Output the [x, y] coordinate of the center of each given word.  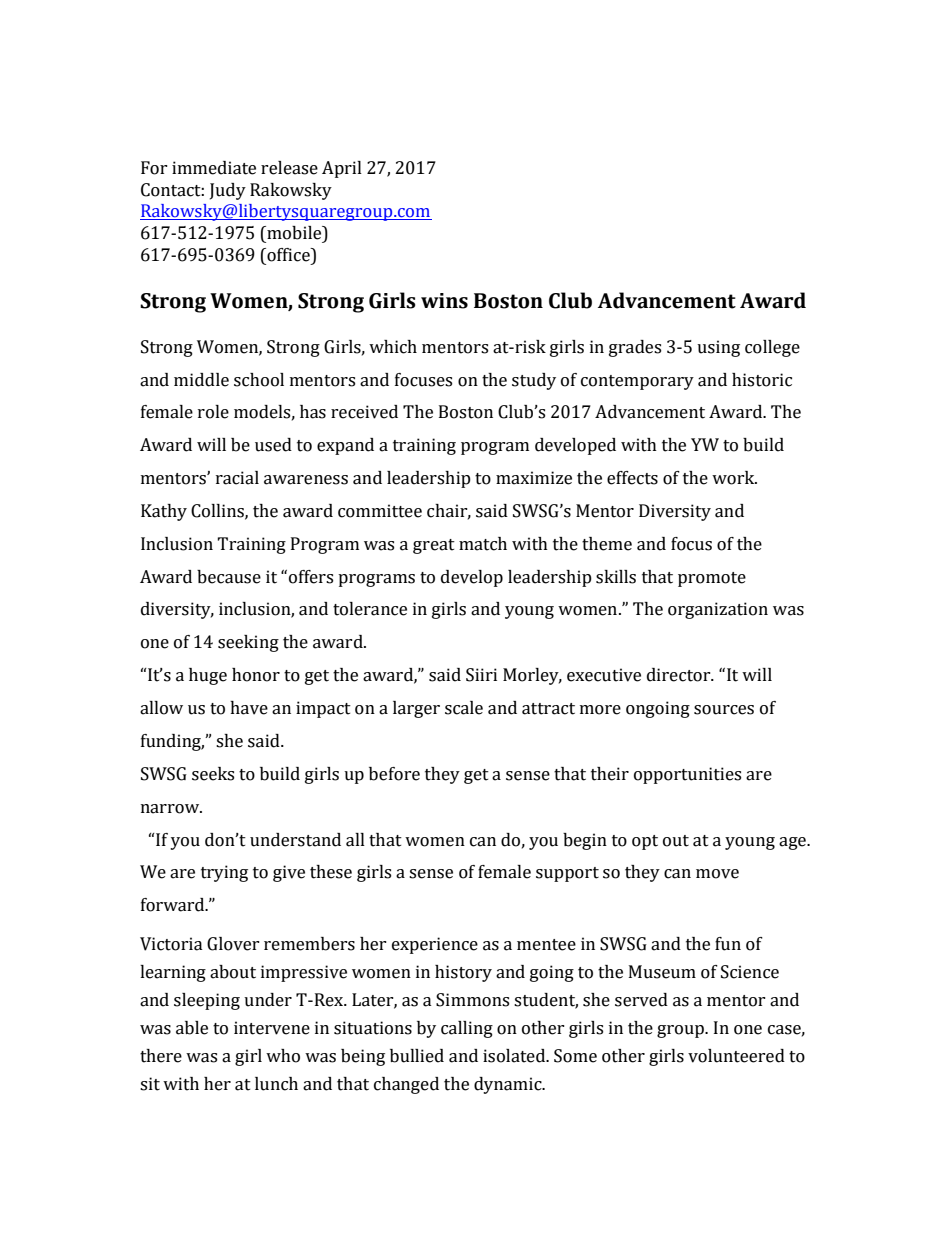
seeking [248, 643]
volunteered [736, 1056]
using [718, 348]
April [342, 169]
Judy [228, 191]
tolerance [370, 609]
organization [718, 610]
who [283, 1056]
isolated [515, 1056]
